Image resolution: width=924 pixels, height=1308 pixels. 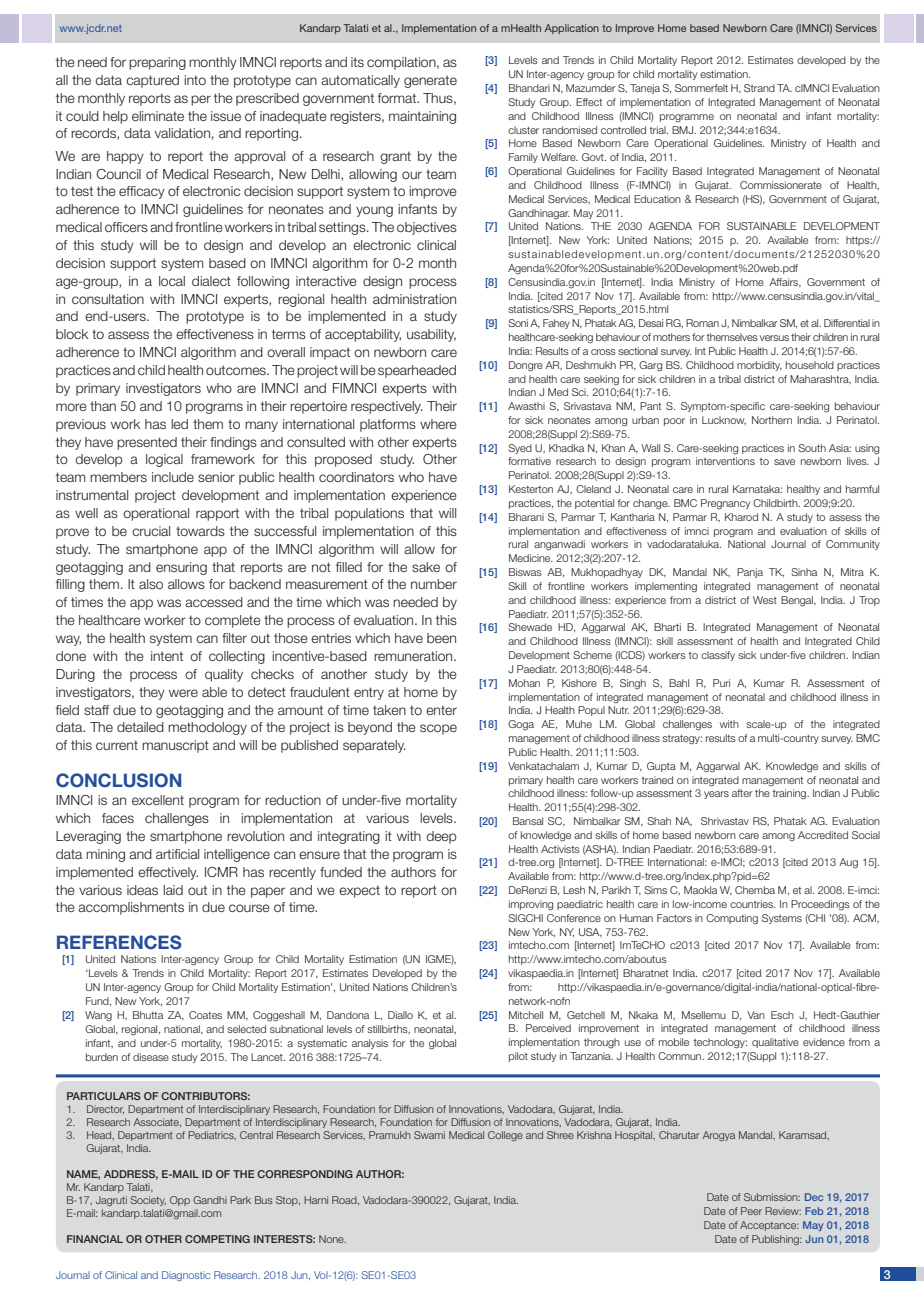 I want to click on Society, so click(x=148, y=1201).
